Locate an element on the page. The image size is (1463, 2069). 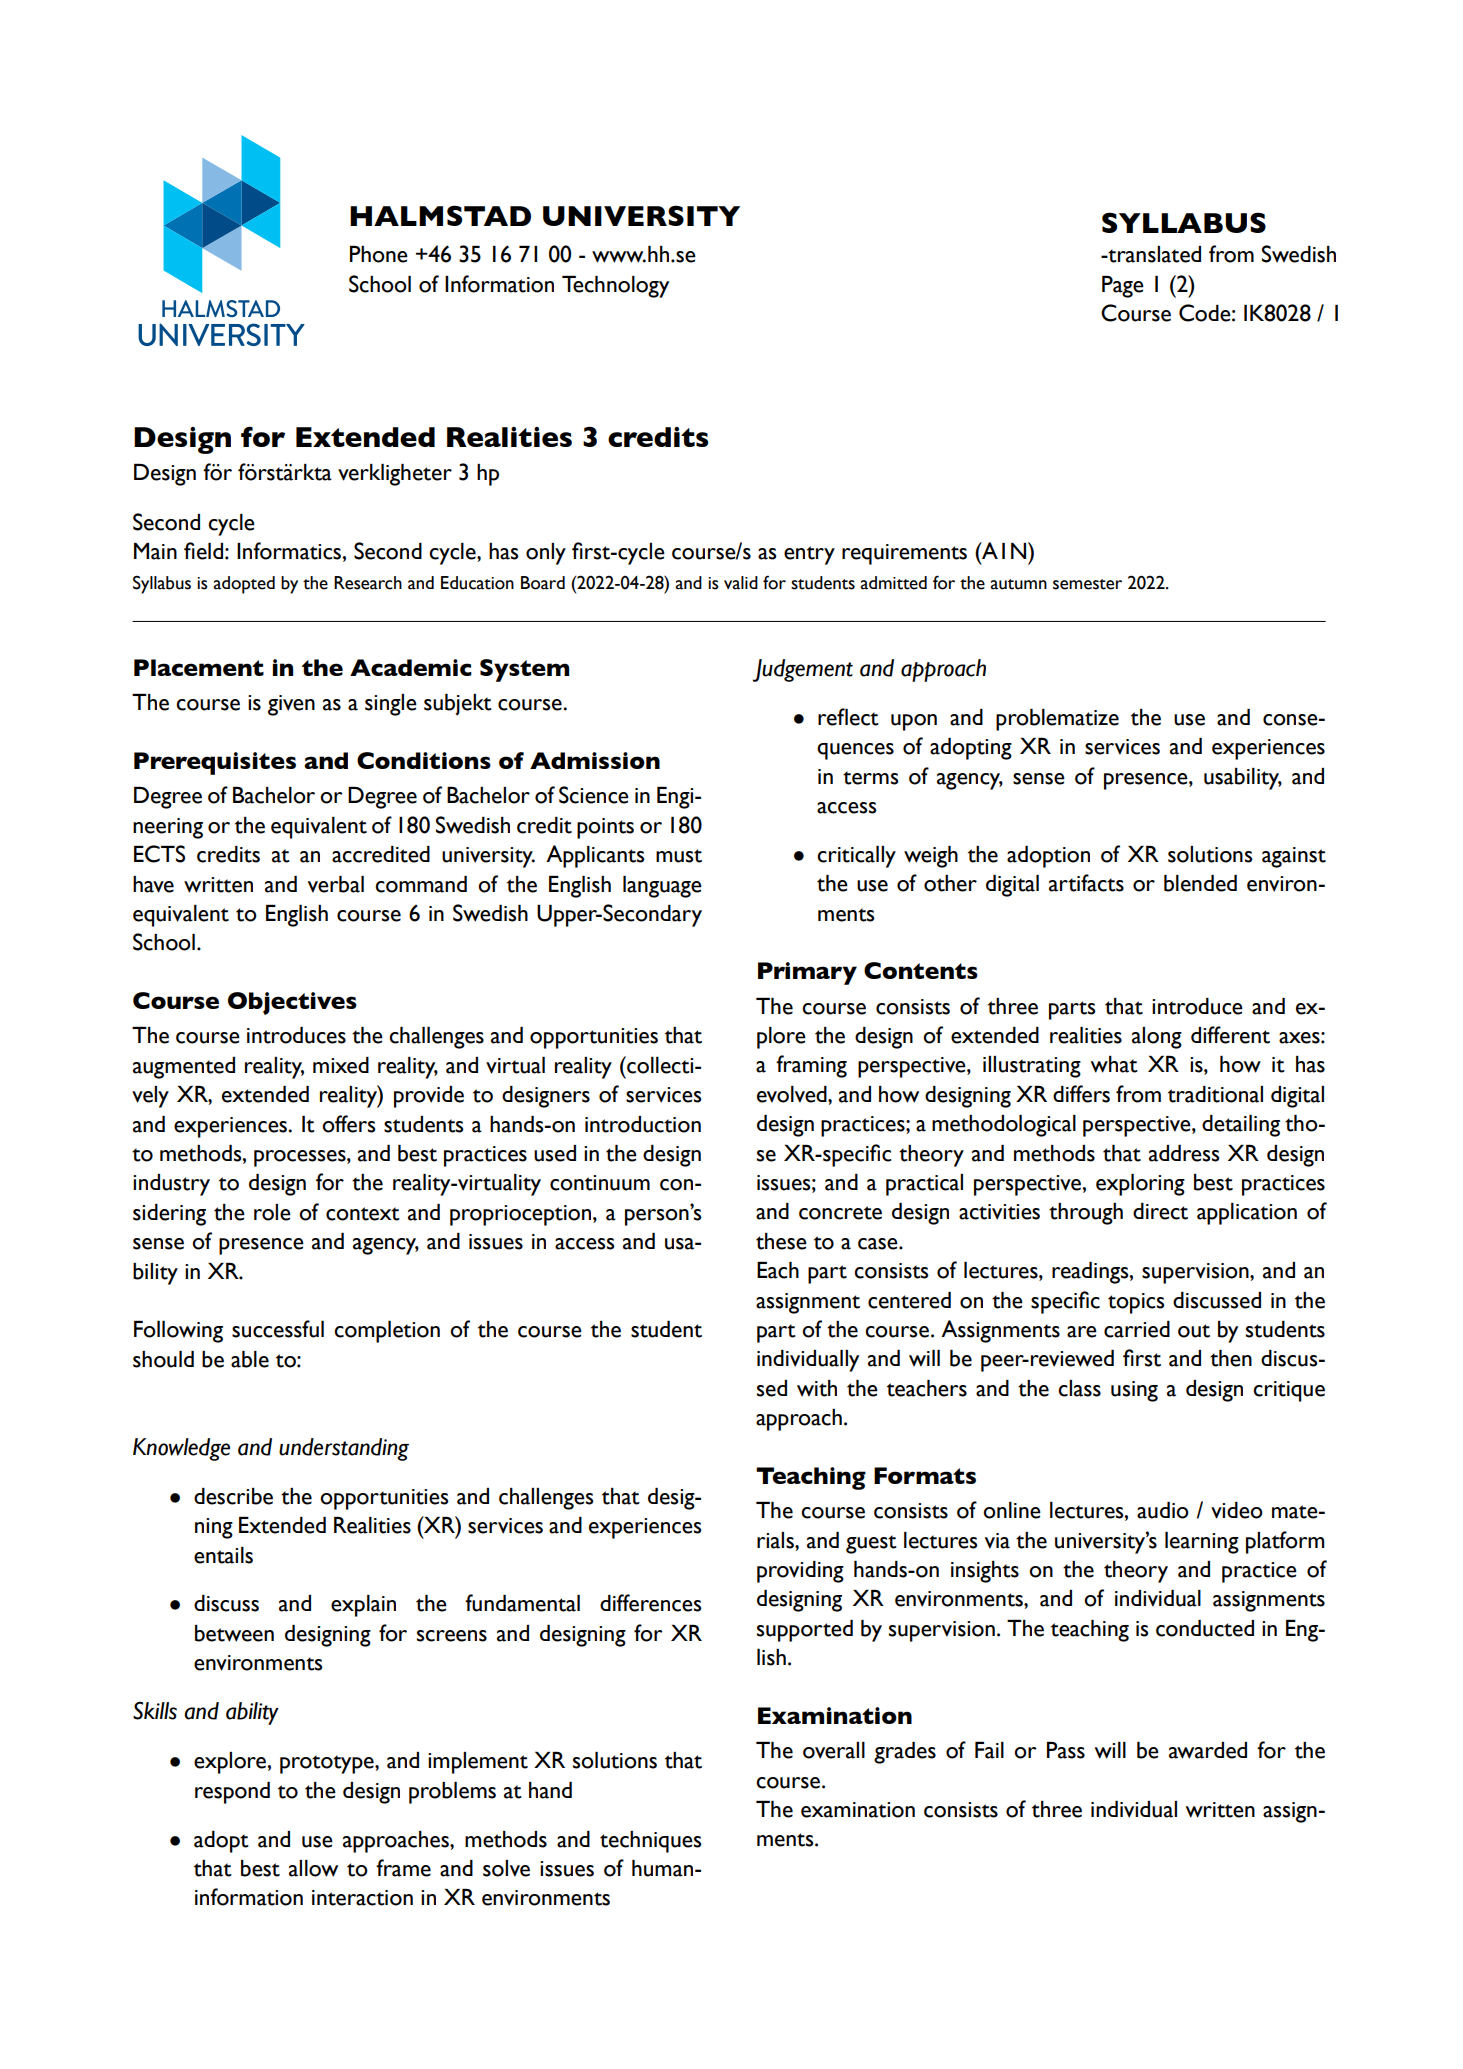
allow is located at coordinates (313, 1868).
